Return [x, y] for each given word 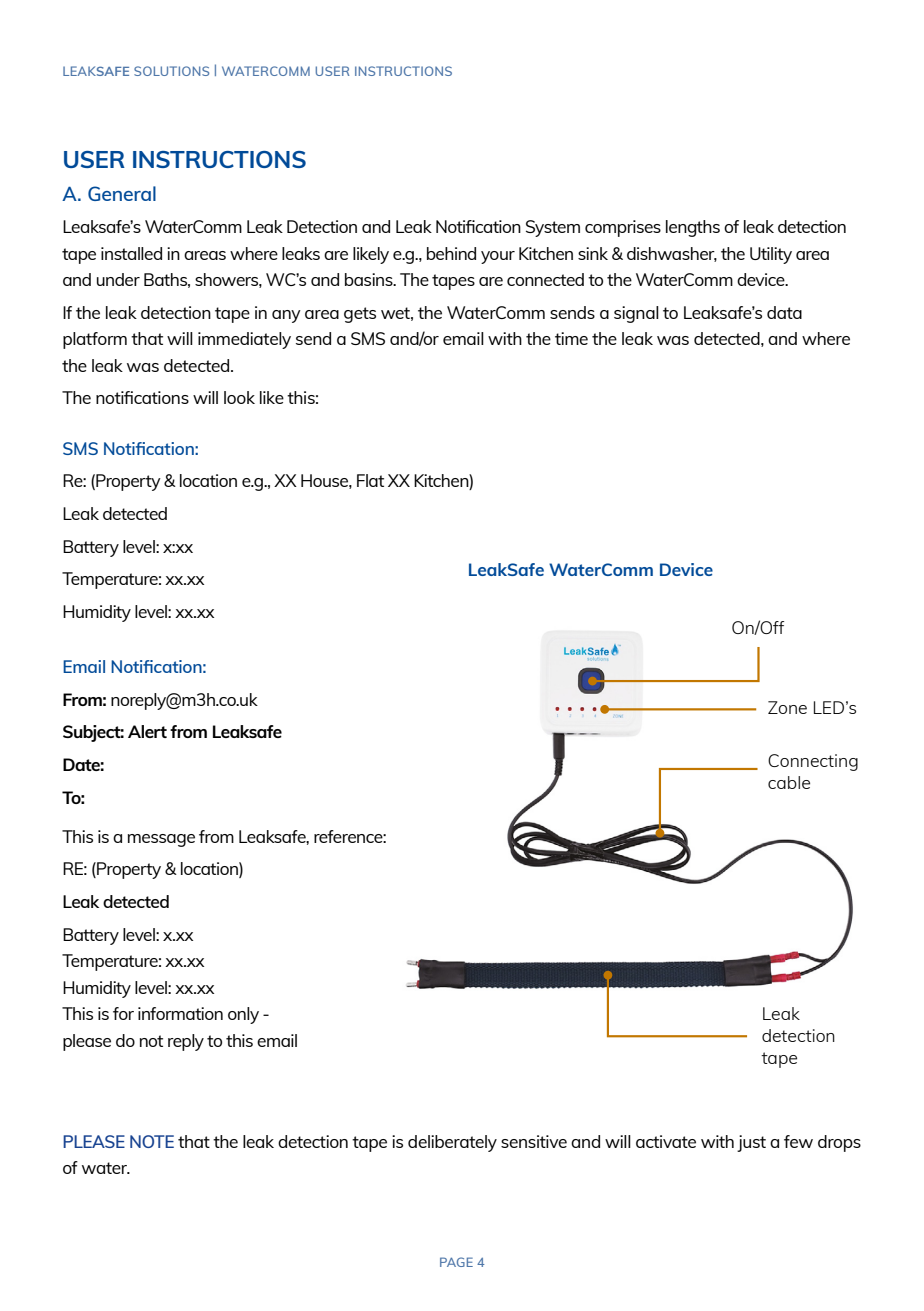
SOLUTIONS [171, 71]
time [571, 338]
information [180, 1013]
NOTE [152, 1141]
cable [789, 782]
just [751, 1143]
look [239, 397]
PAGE [456, 1262]
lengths [693, 228]
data [784, 312]
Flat [370, 480]
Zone [787, 707]
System [553, 228]
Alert [147, 731]
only [243, 1015]
